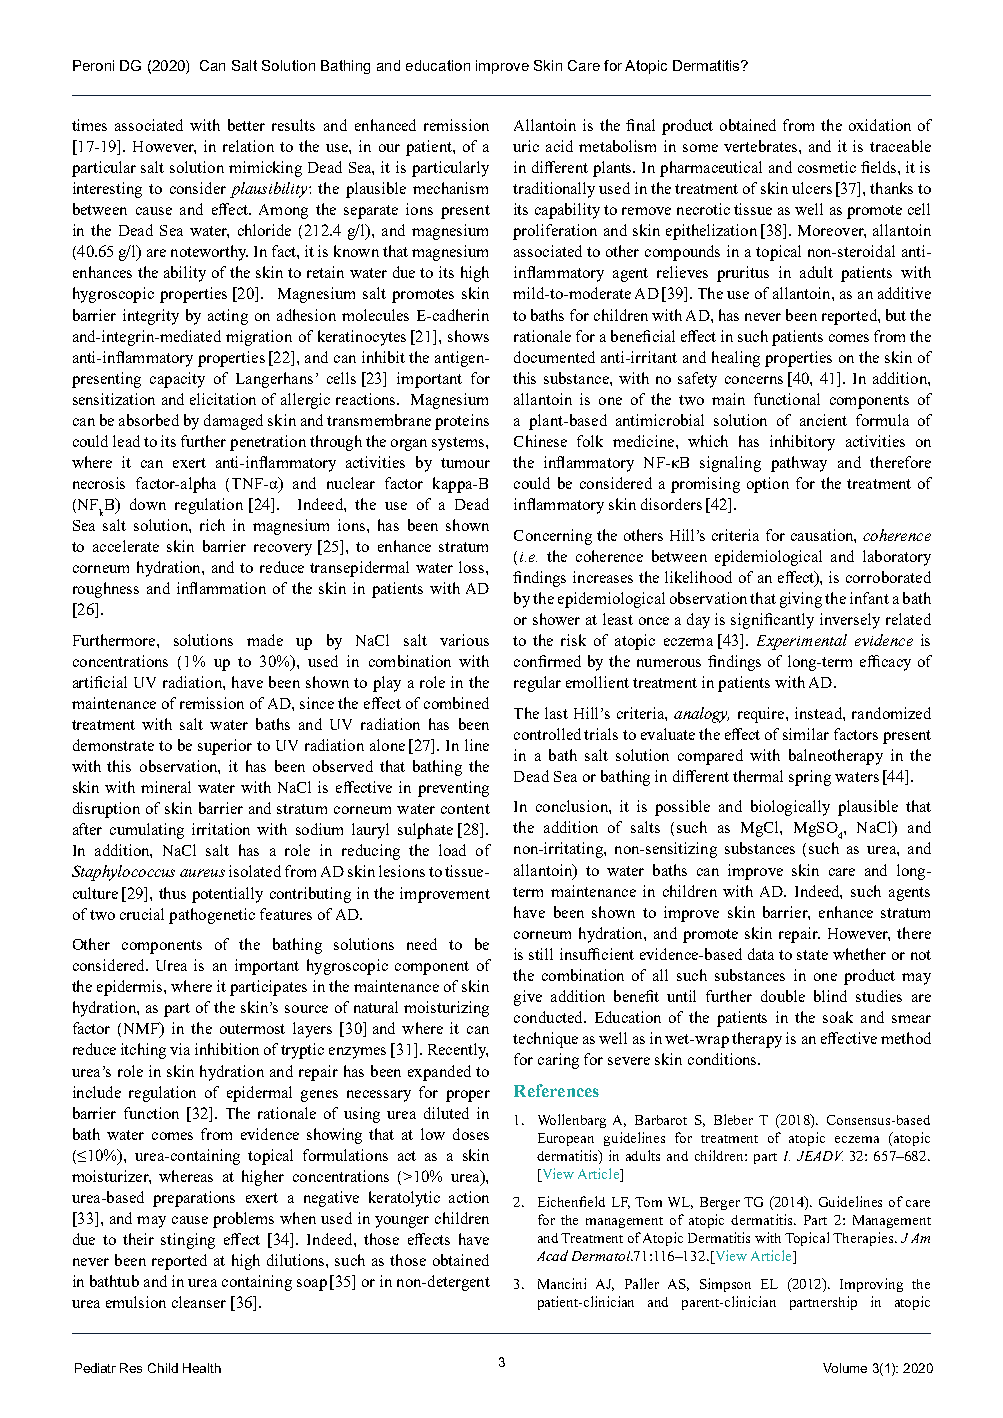 The width and height of the image is (1003, 1418). I want to click on cleanser, so click(199, 1302).
